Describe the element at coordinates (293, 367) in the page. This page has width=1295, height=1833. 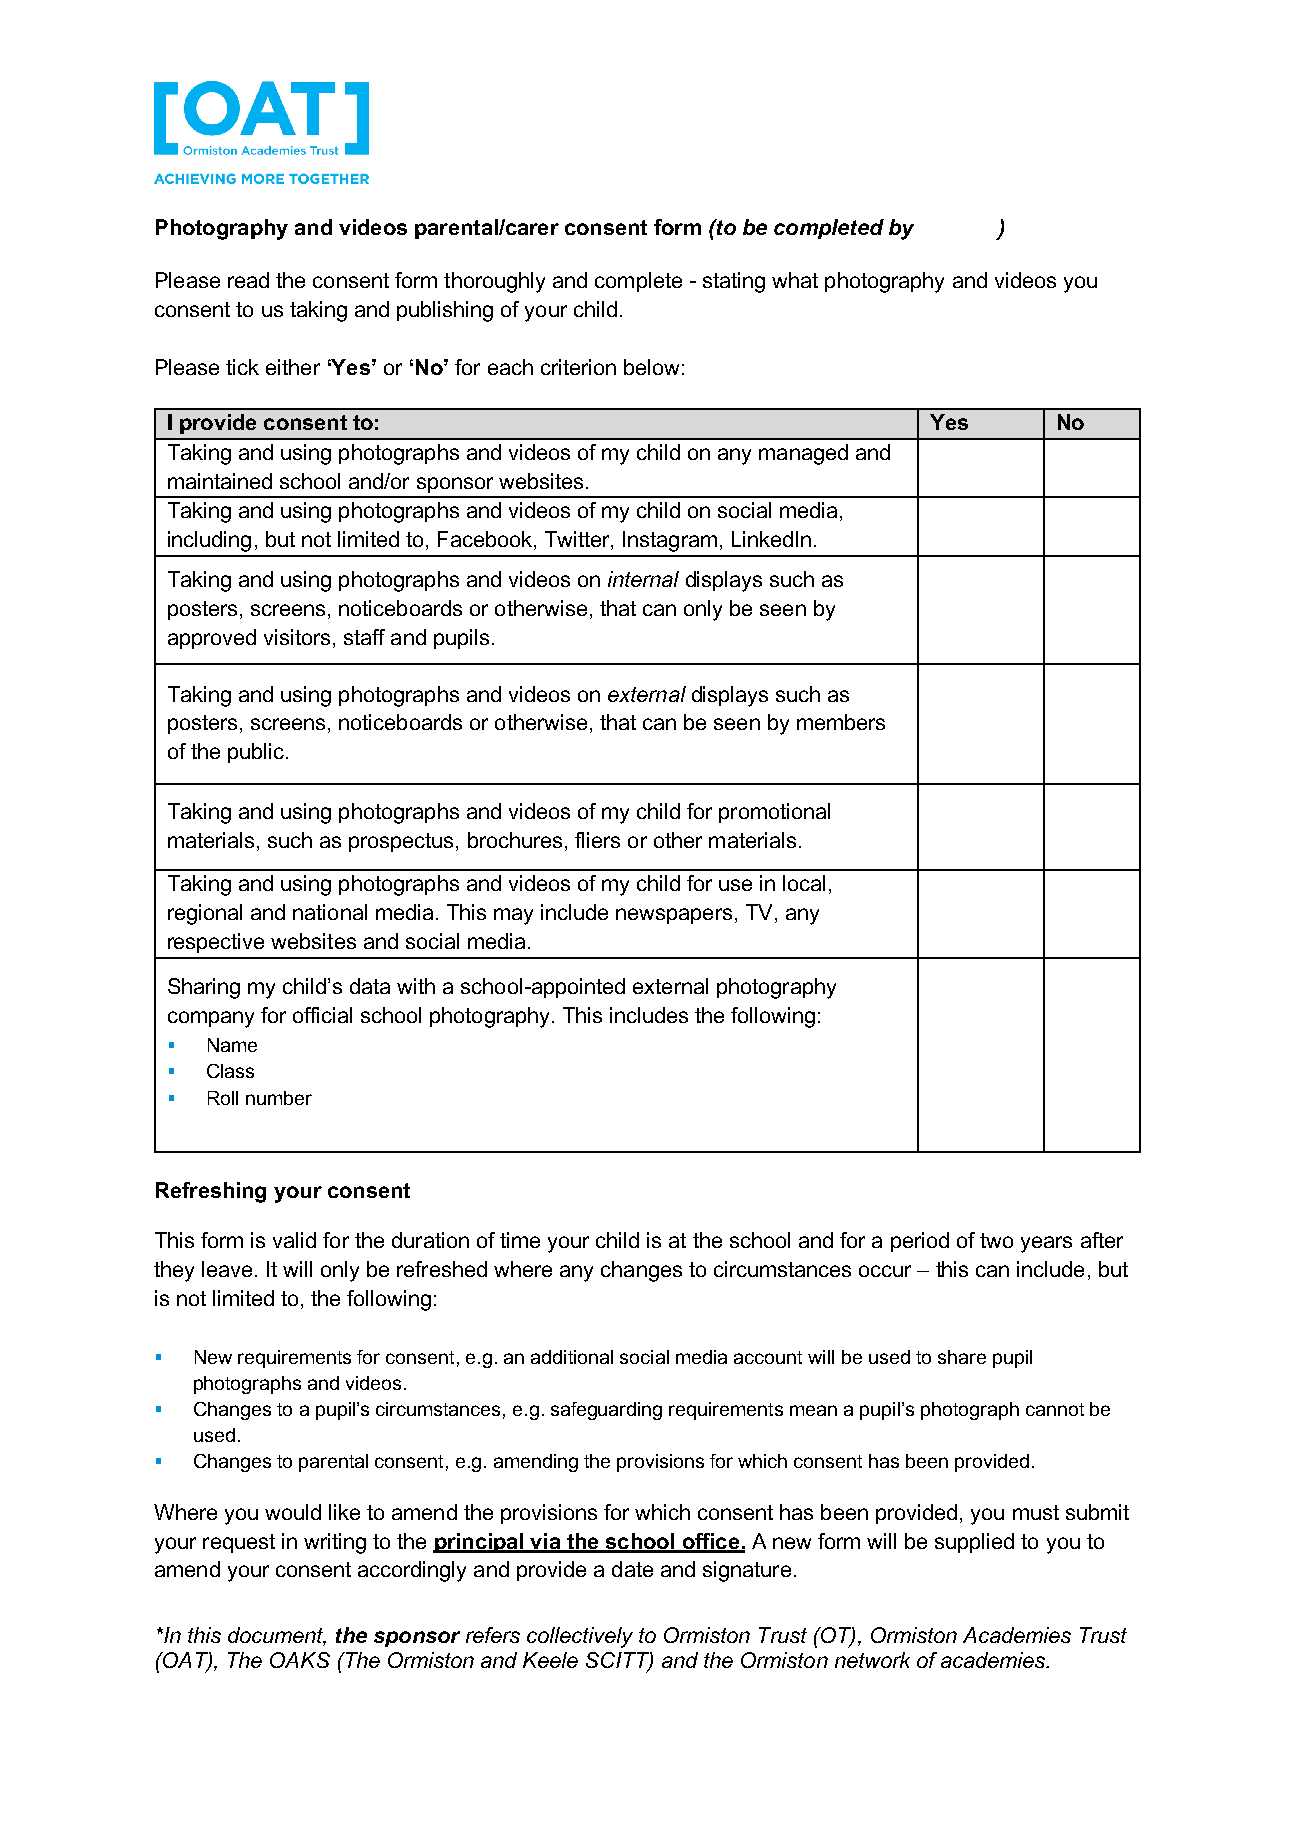
I see `either` at that location.
